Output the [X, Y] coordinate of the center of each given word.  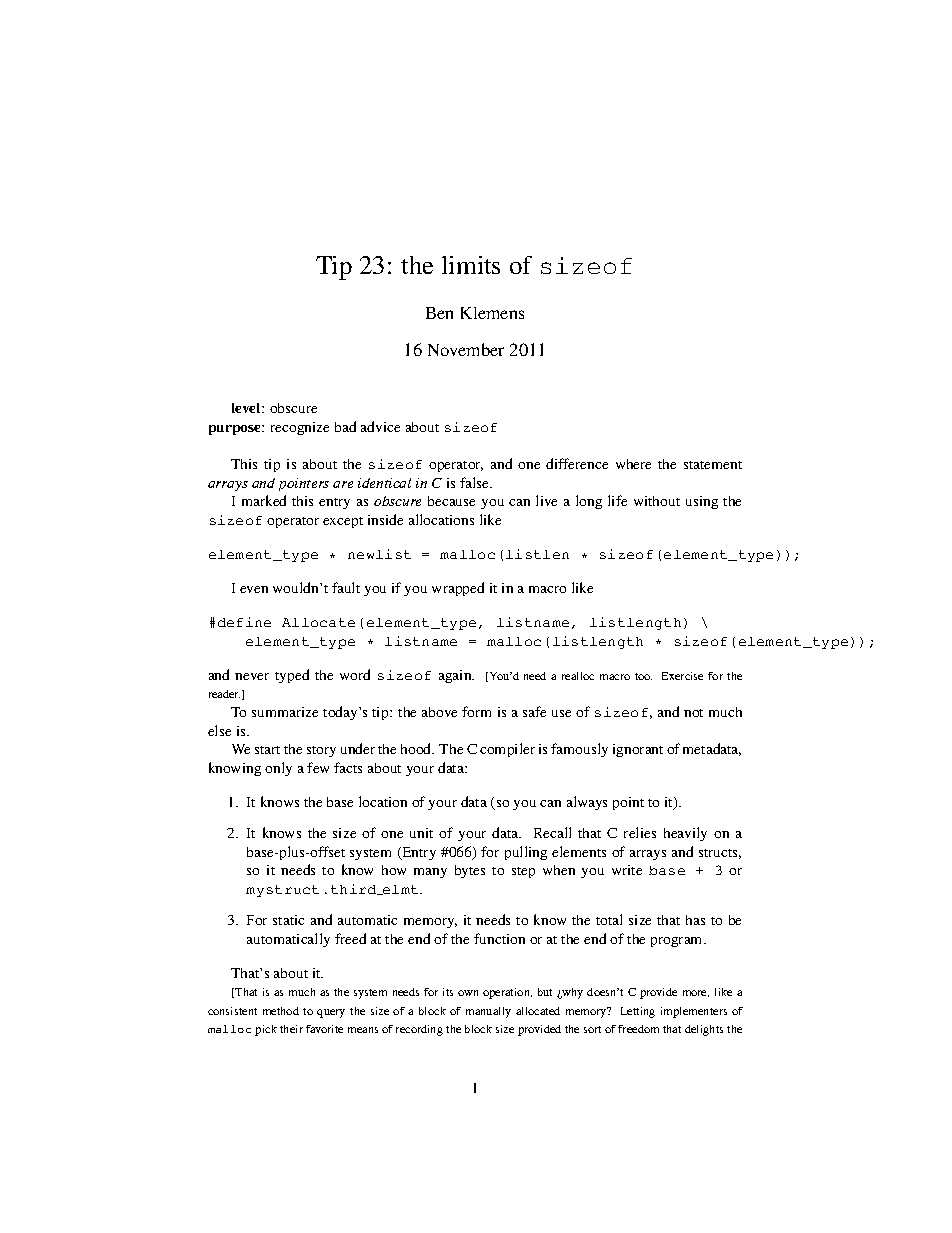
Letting [638, 1012]
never [252, 676]
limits [471, 265]
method [281, 1011]
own [468, 993]
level [247, 408]
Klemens [492, 313]
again [456, 676]
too [643, 676]
